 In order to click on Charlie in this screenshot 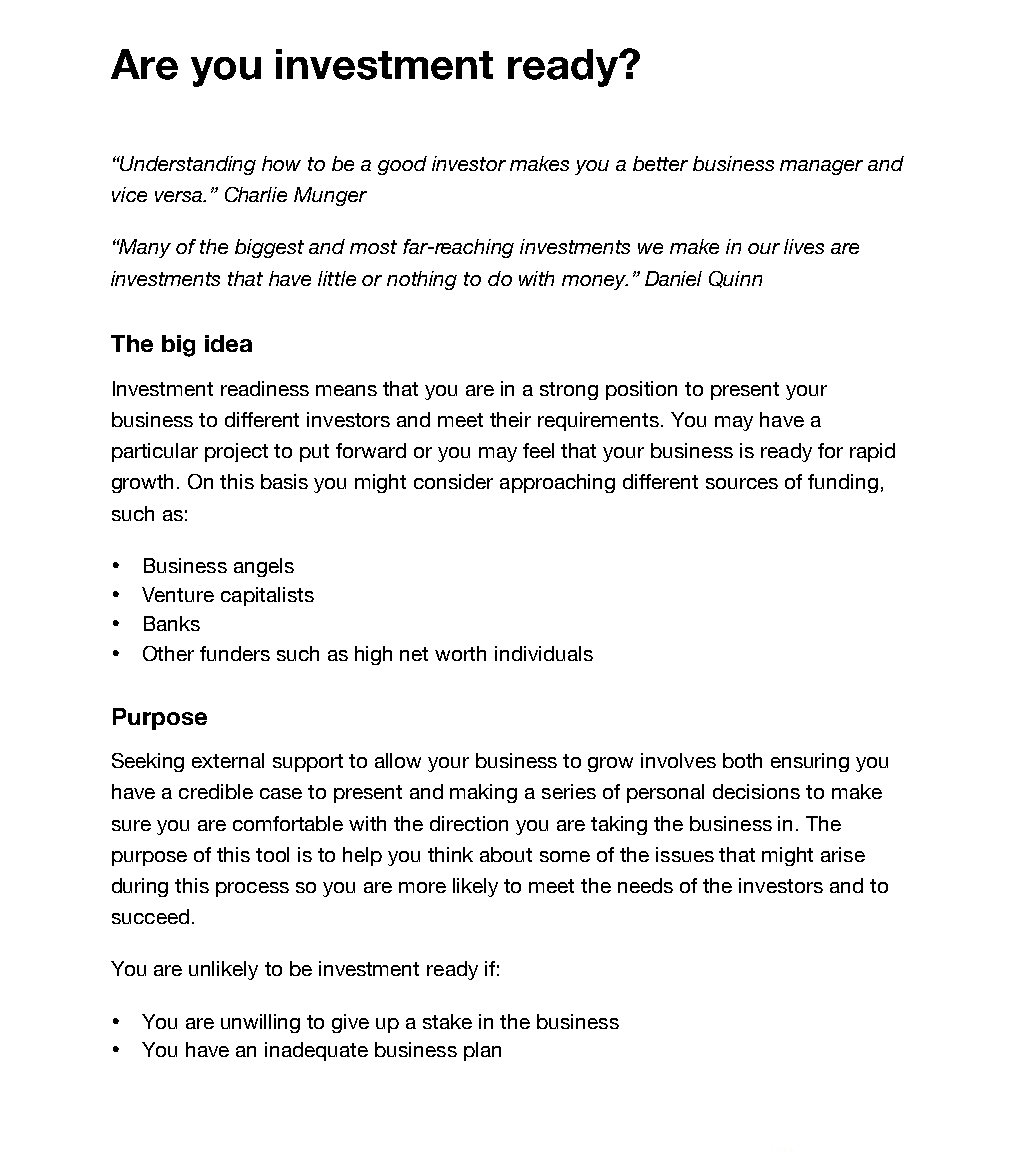, I will do `click(256, 194)`.
